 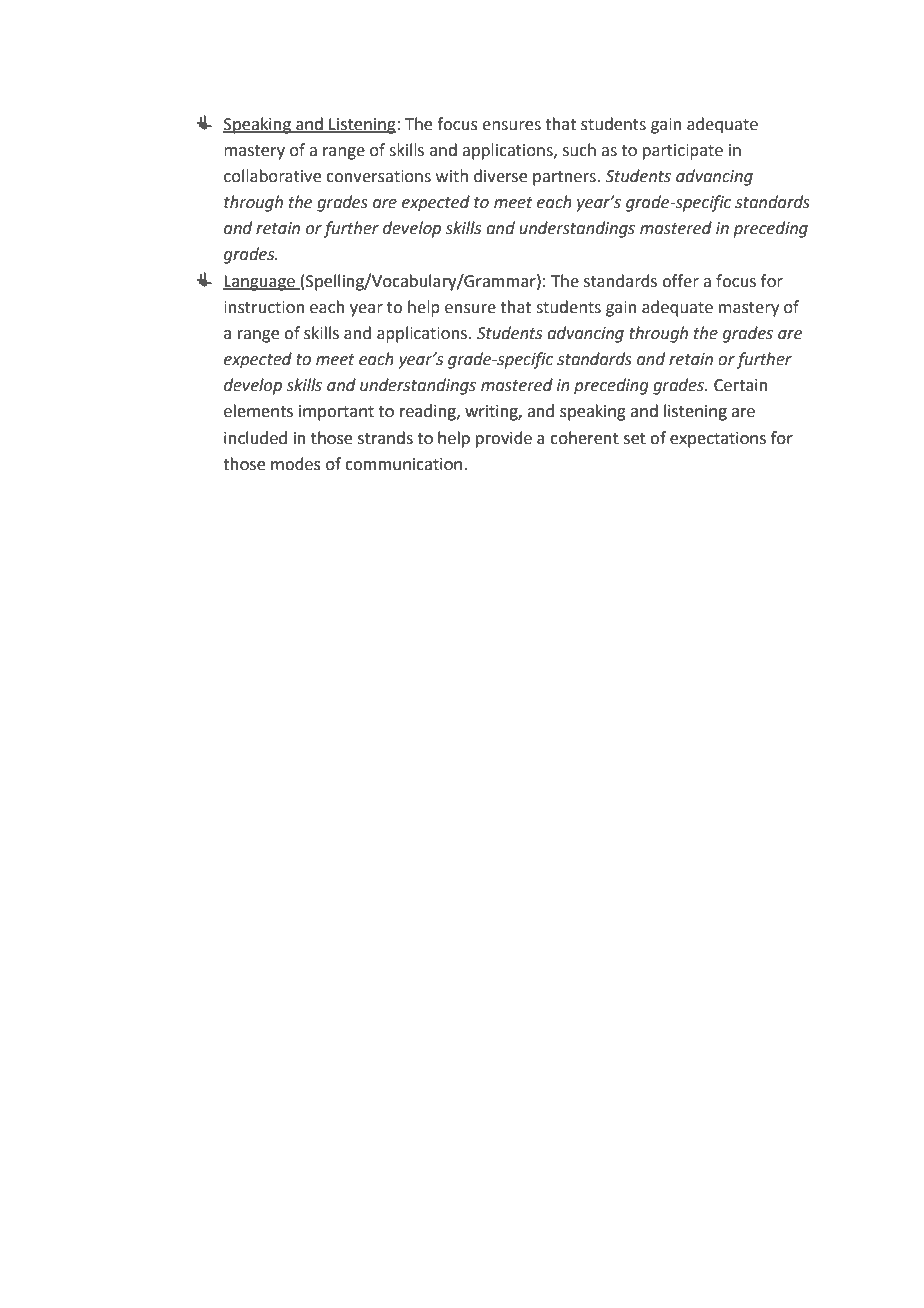 What do you see at coordinates (272, 176) in the document?
I see `collaborative` at bounding box center [272, 176].
